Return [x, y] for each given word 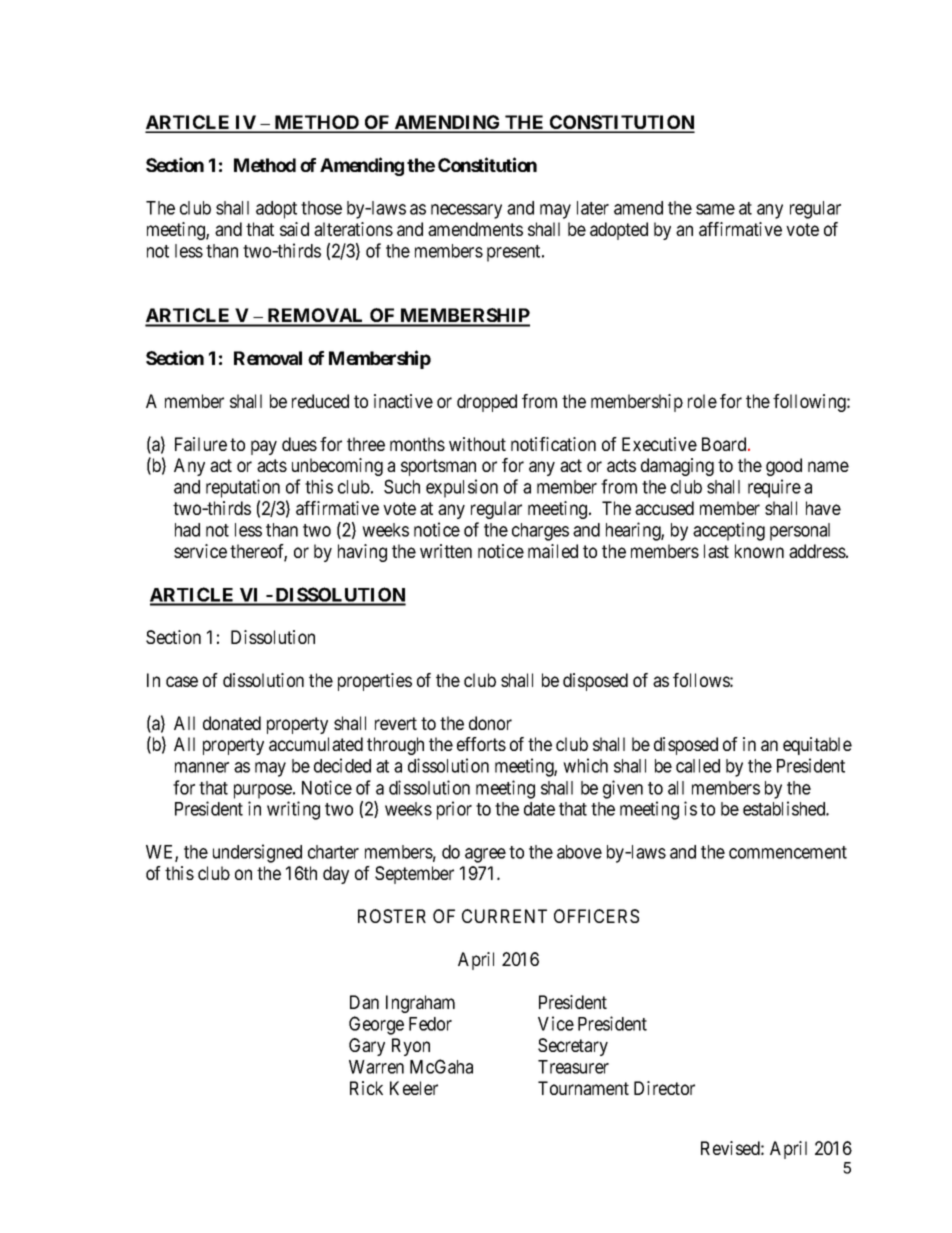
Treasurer [573, 1067]
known [759, 551]
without [477, 444]
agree [485, 855]
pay [264, 447]
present [515, 253]
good [784, 467]
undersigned [257, 853]
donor [490, 723]
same [715, 209]
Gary [367, 1047]
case [182, 681]
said [294, 229]
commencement [788, 852]
